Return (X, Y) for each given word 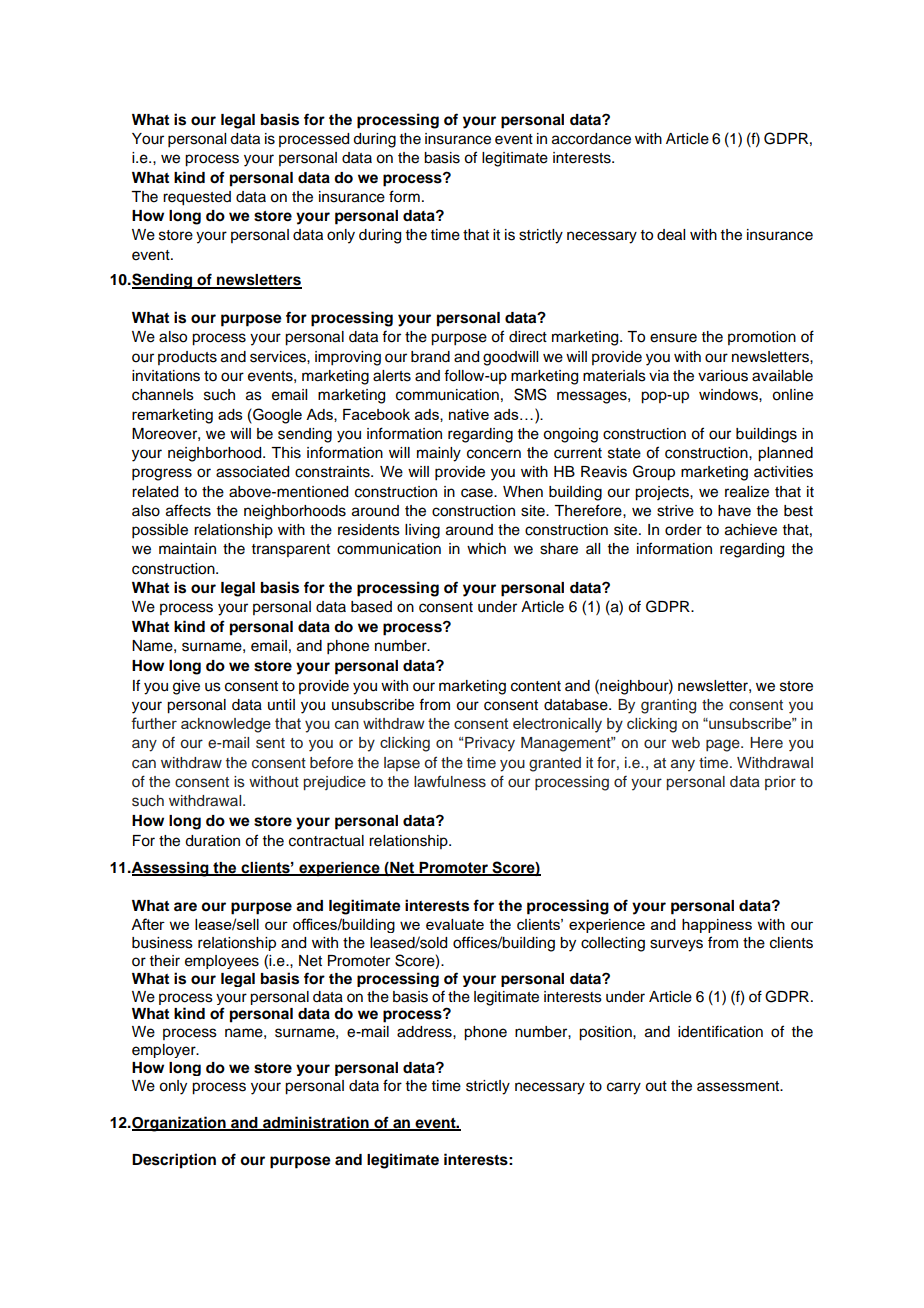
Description (174, 1161)
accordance (591, 139)
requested (197, 198)
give (186, 687)
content (536, 686)
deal (671, 235)
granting (668, 706)
